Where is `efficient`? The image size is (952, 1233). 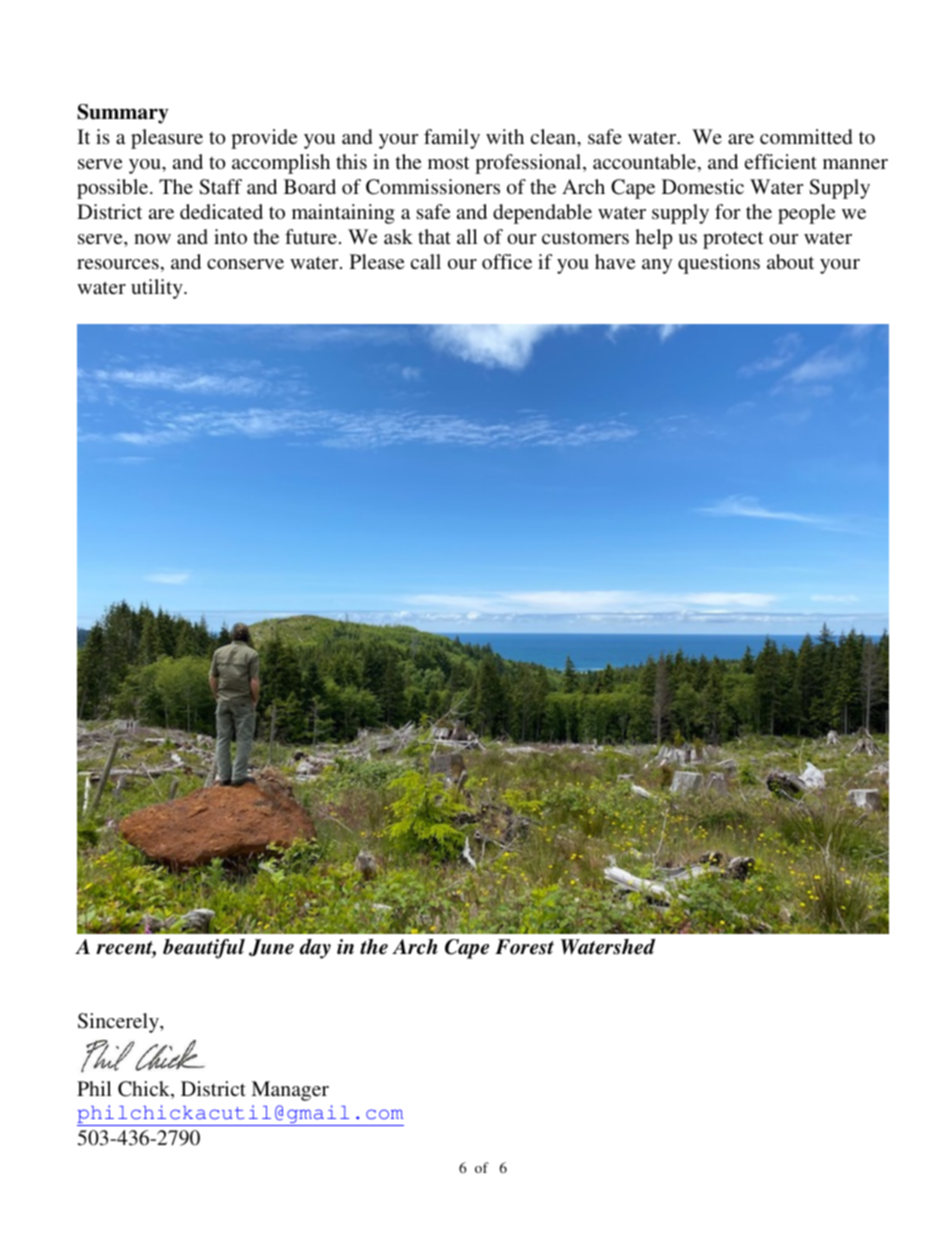 efficient is located at coordinates (781, 161).
